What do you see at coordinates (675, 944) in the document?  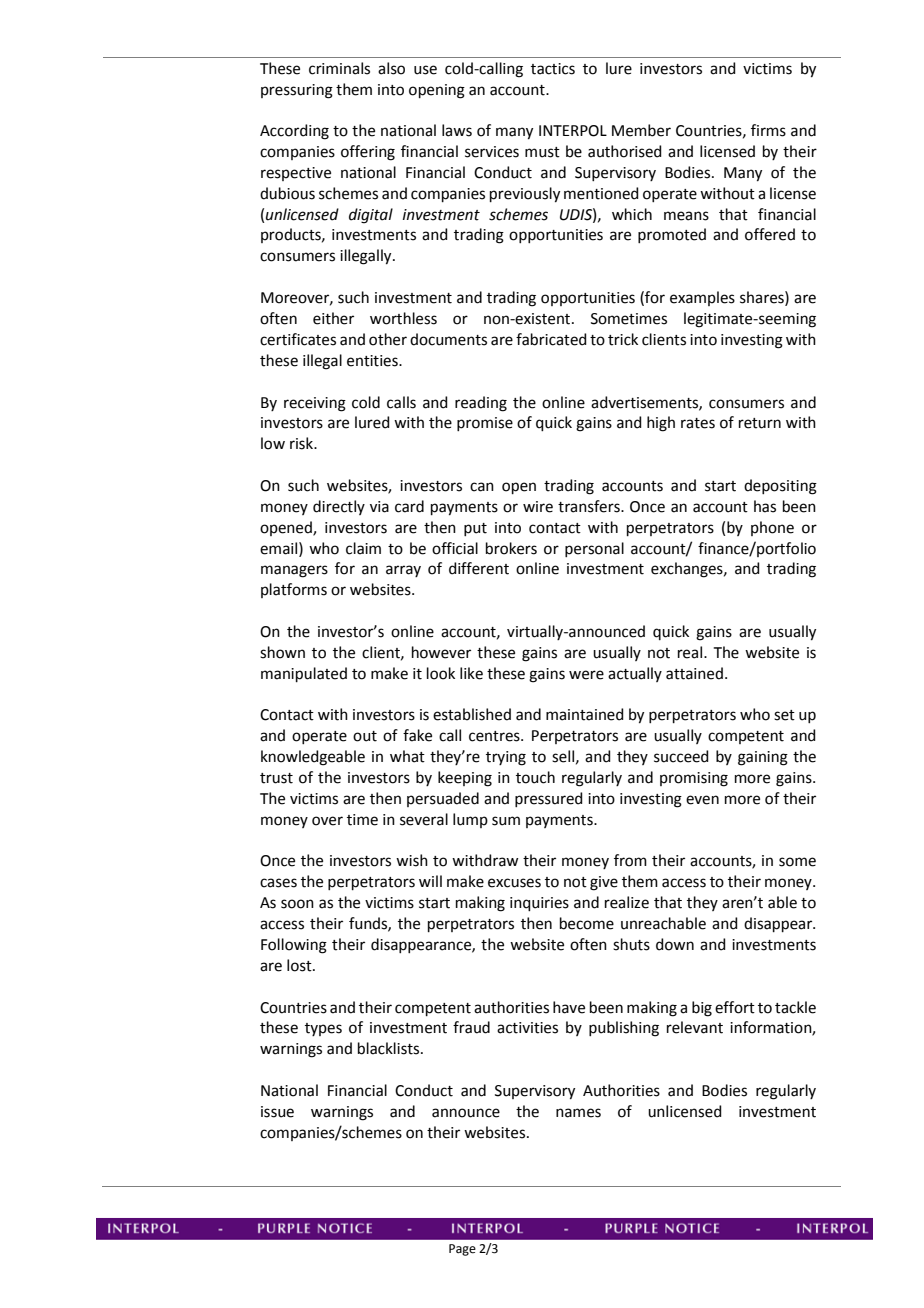 I see `down` at bounding box center [675, 944].
